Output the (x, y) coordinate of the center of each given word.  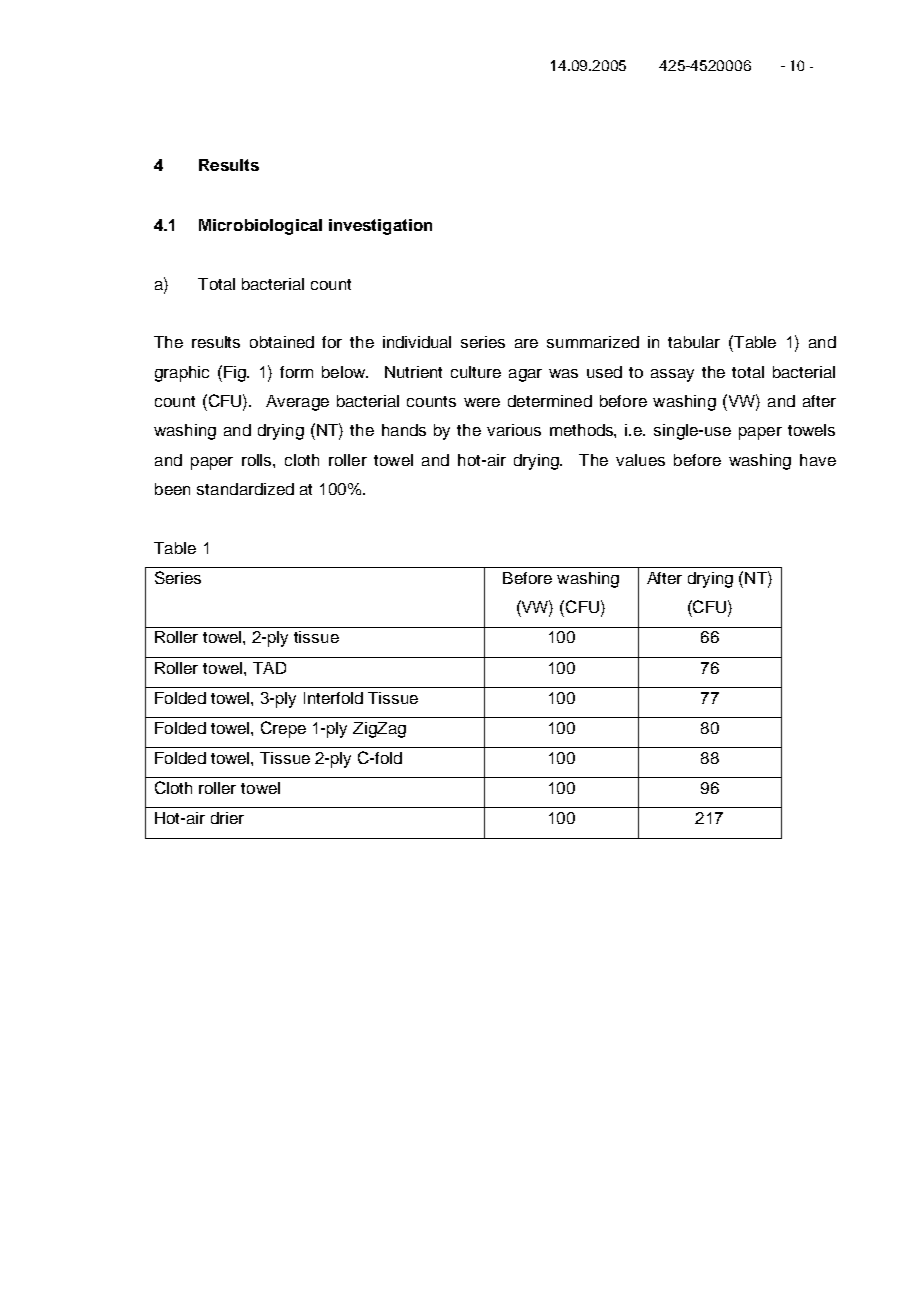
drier (227, 818)
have (818, 460)
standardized (245, 489)
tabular (694, 342)
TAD (269, 668)
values (640, 460)
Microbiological (260, 227)
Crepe (283, 729)
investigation (380, 227)
